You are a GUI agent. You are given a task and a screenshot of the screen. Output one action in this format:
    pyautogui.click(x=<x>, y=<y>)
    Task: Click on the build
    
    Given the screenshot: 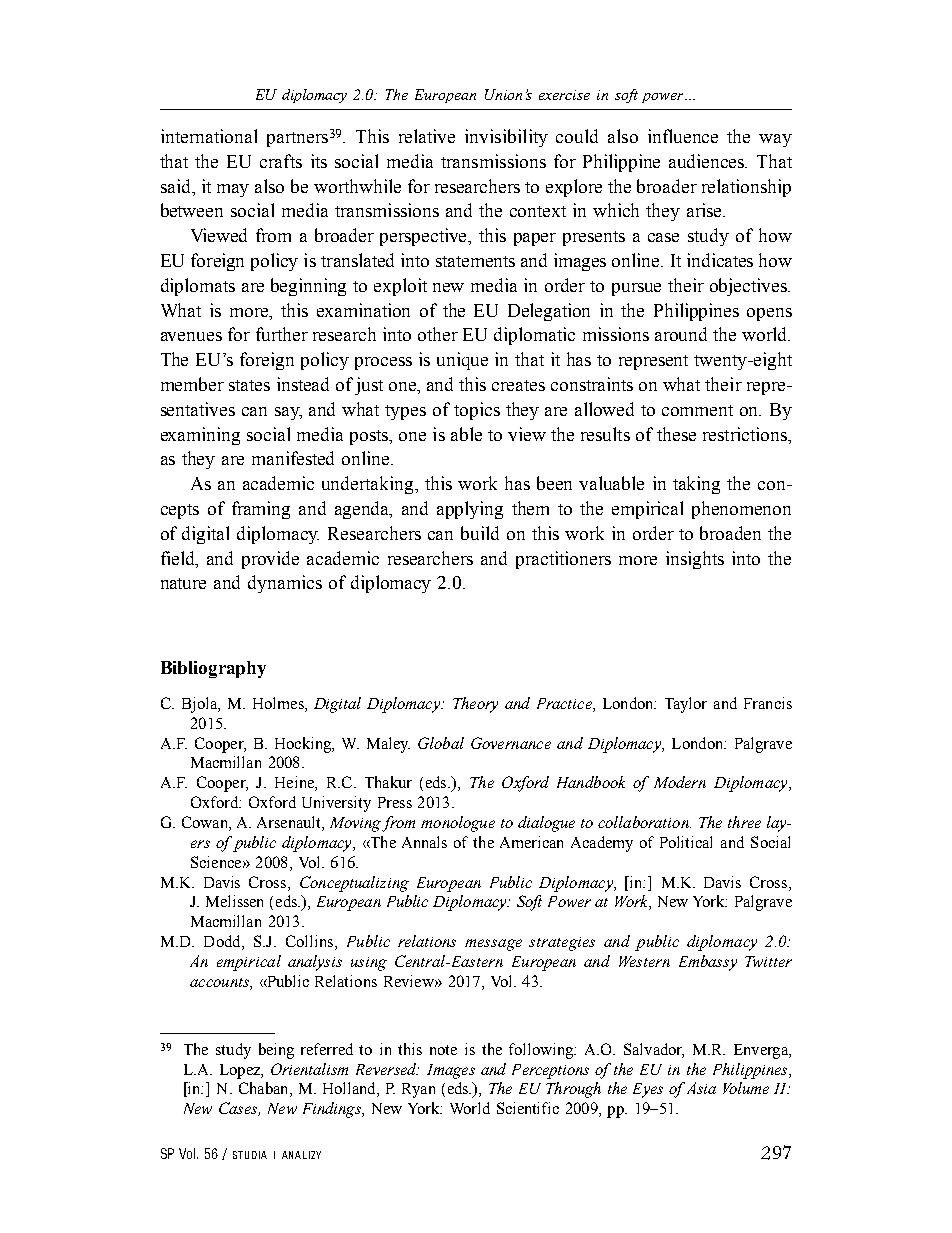 What is the action you would take?
    pyautogui.click(x=480, y=533)
